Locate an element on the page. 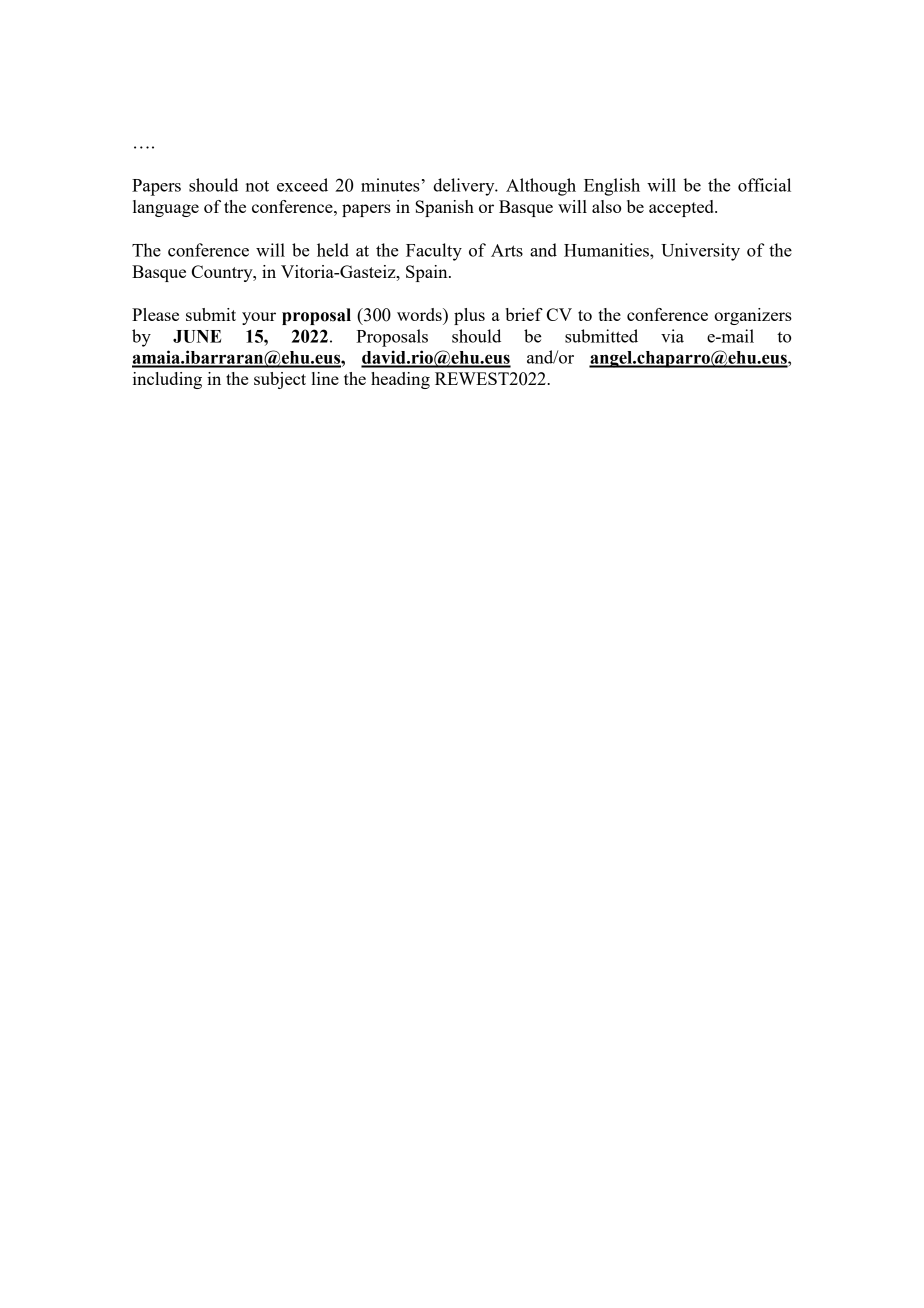 This page has height=1308, width=924. delivery is located at coordinates (465, 187).
